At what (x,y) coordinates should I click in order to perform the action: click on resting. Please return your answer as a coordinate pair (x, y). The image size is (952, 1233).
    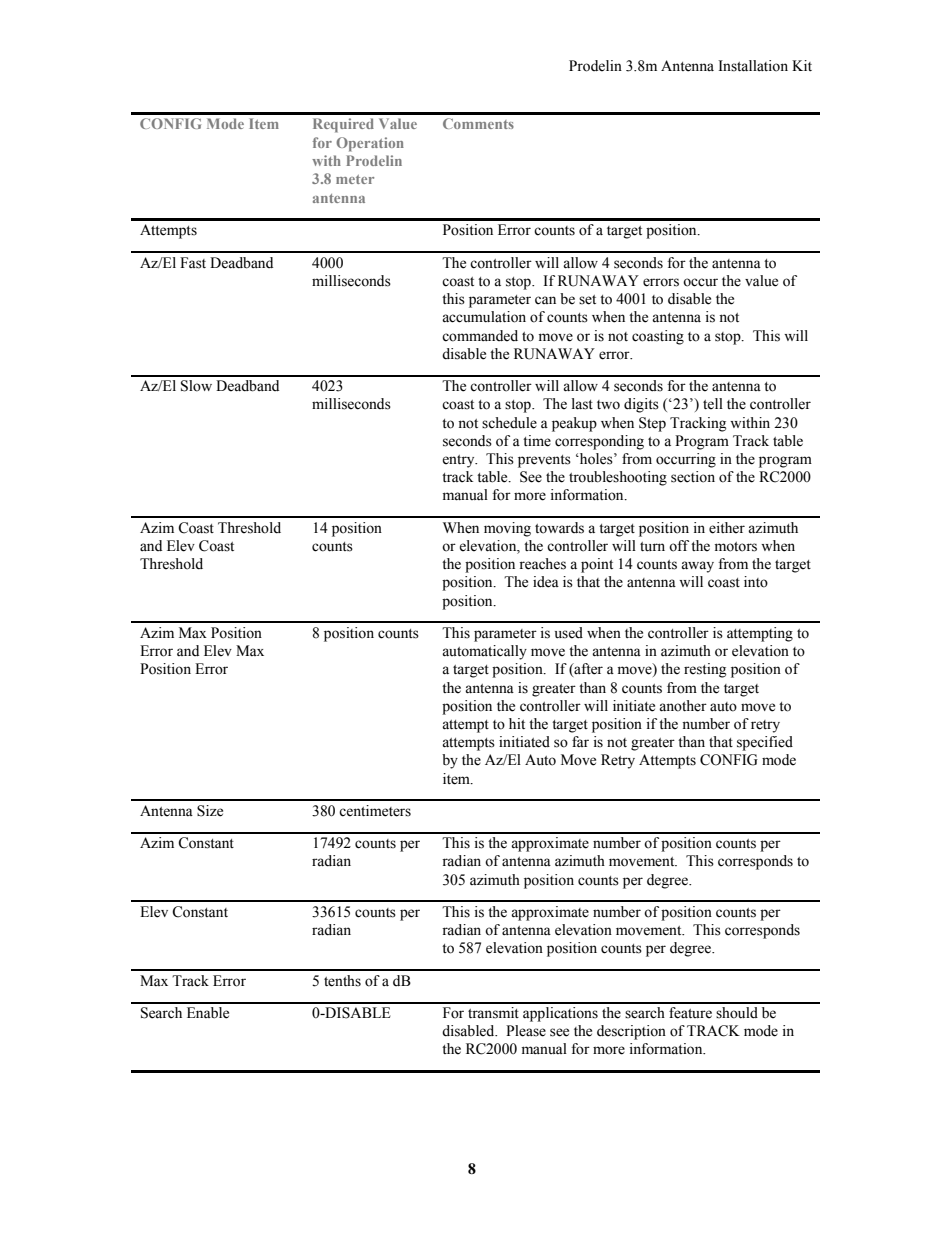
    Looking at the image, I should click on (705, 670).
